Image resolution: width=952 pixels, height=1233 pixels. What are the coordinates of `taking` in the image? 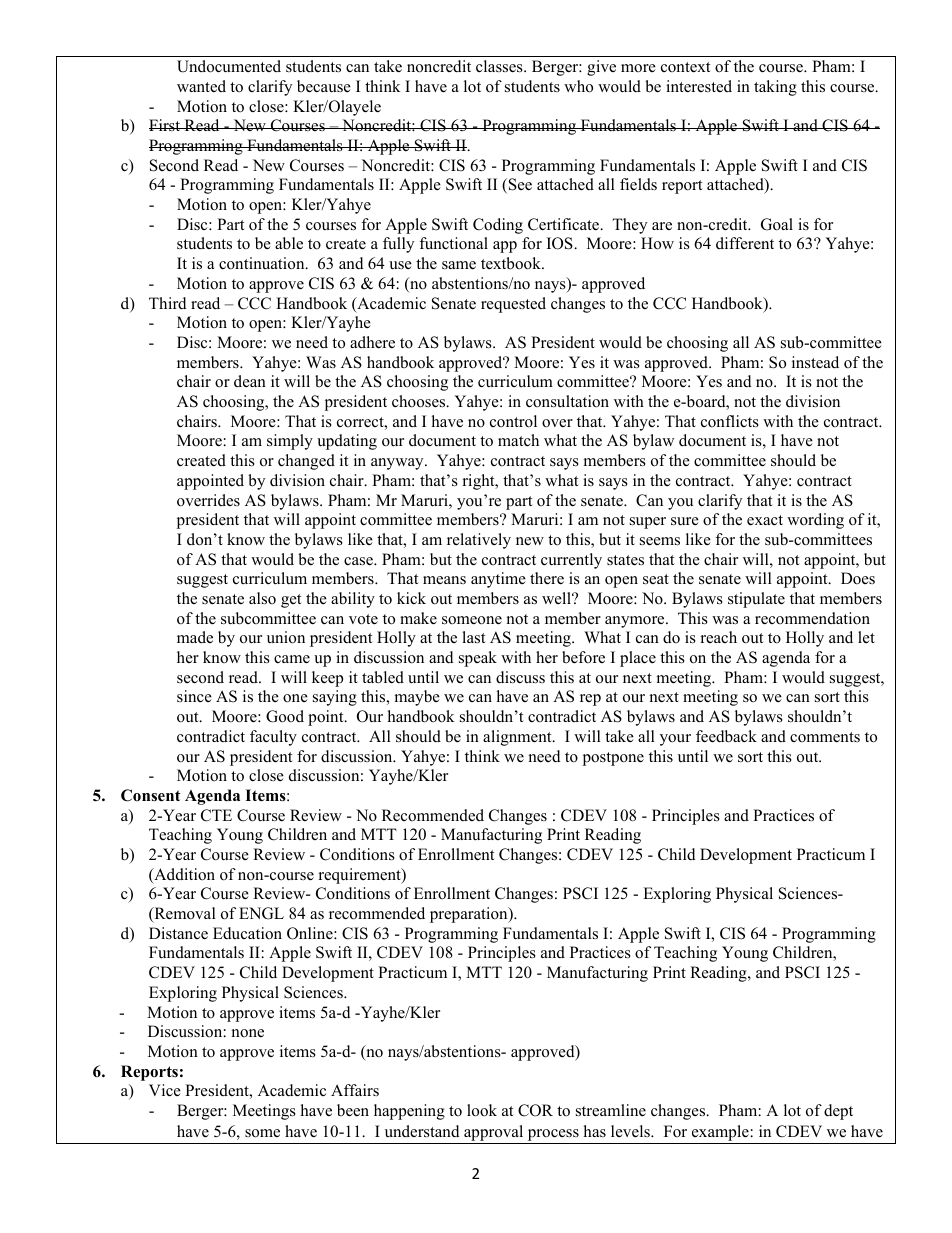 It's located at (775, 88).
